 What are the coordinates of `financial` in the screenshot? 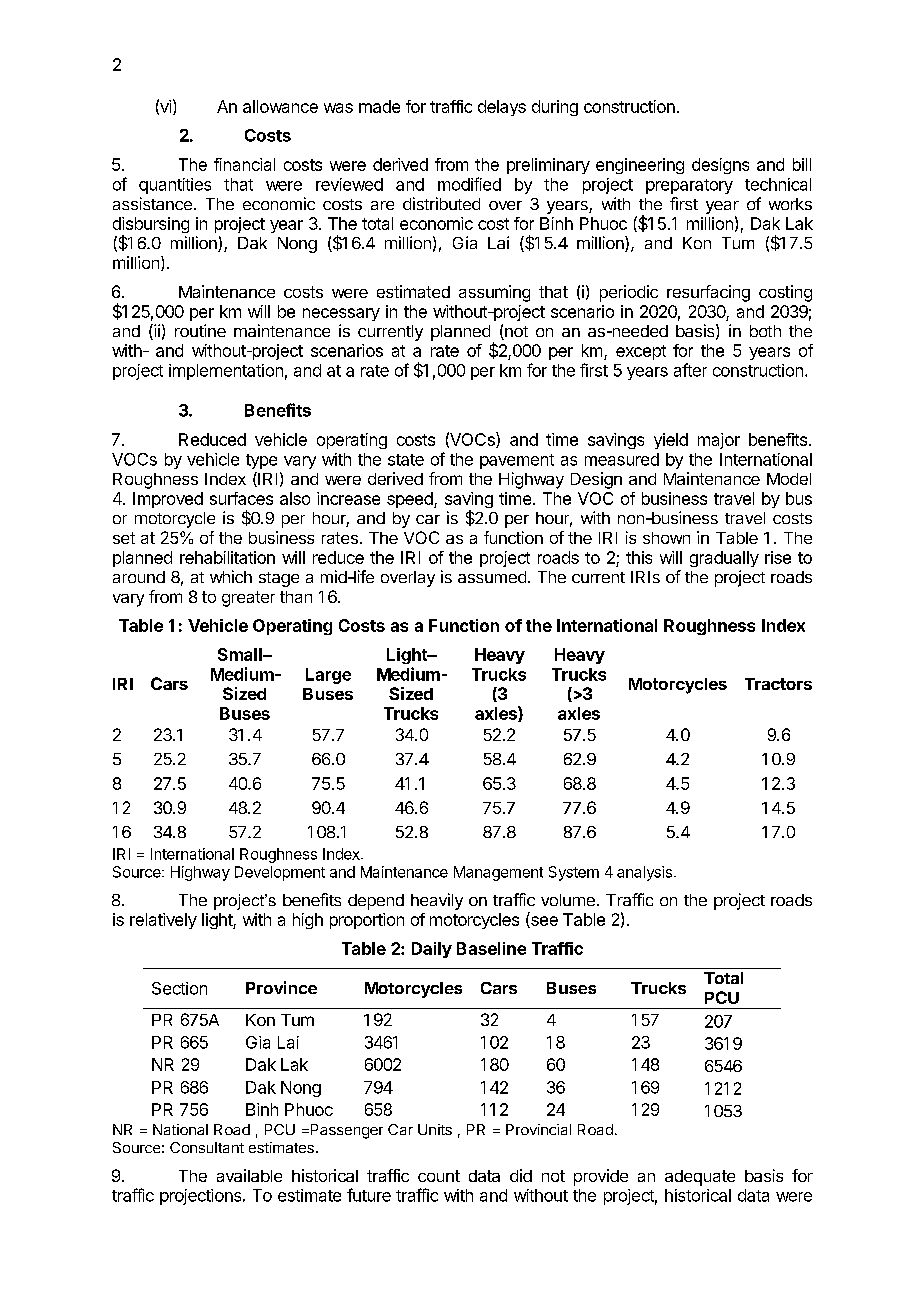 It's located at (244, 164).
